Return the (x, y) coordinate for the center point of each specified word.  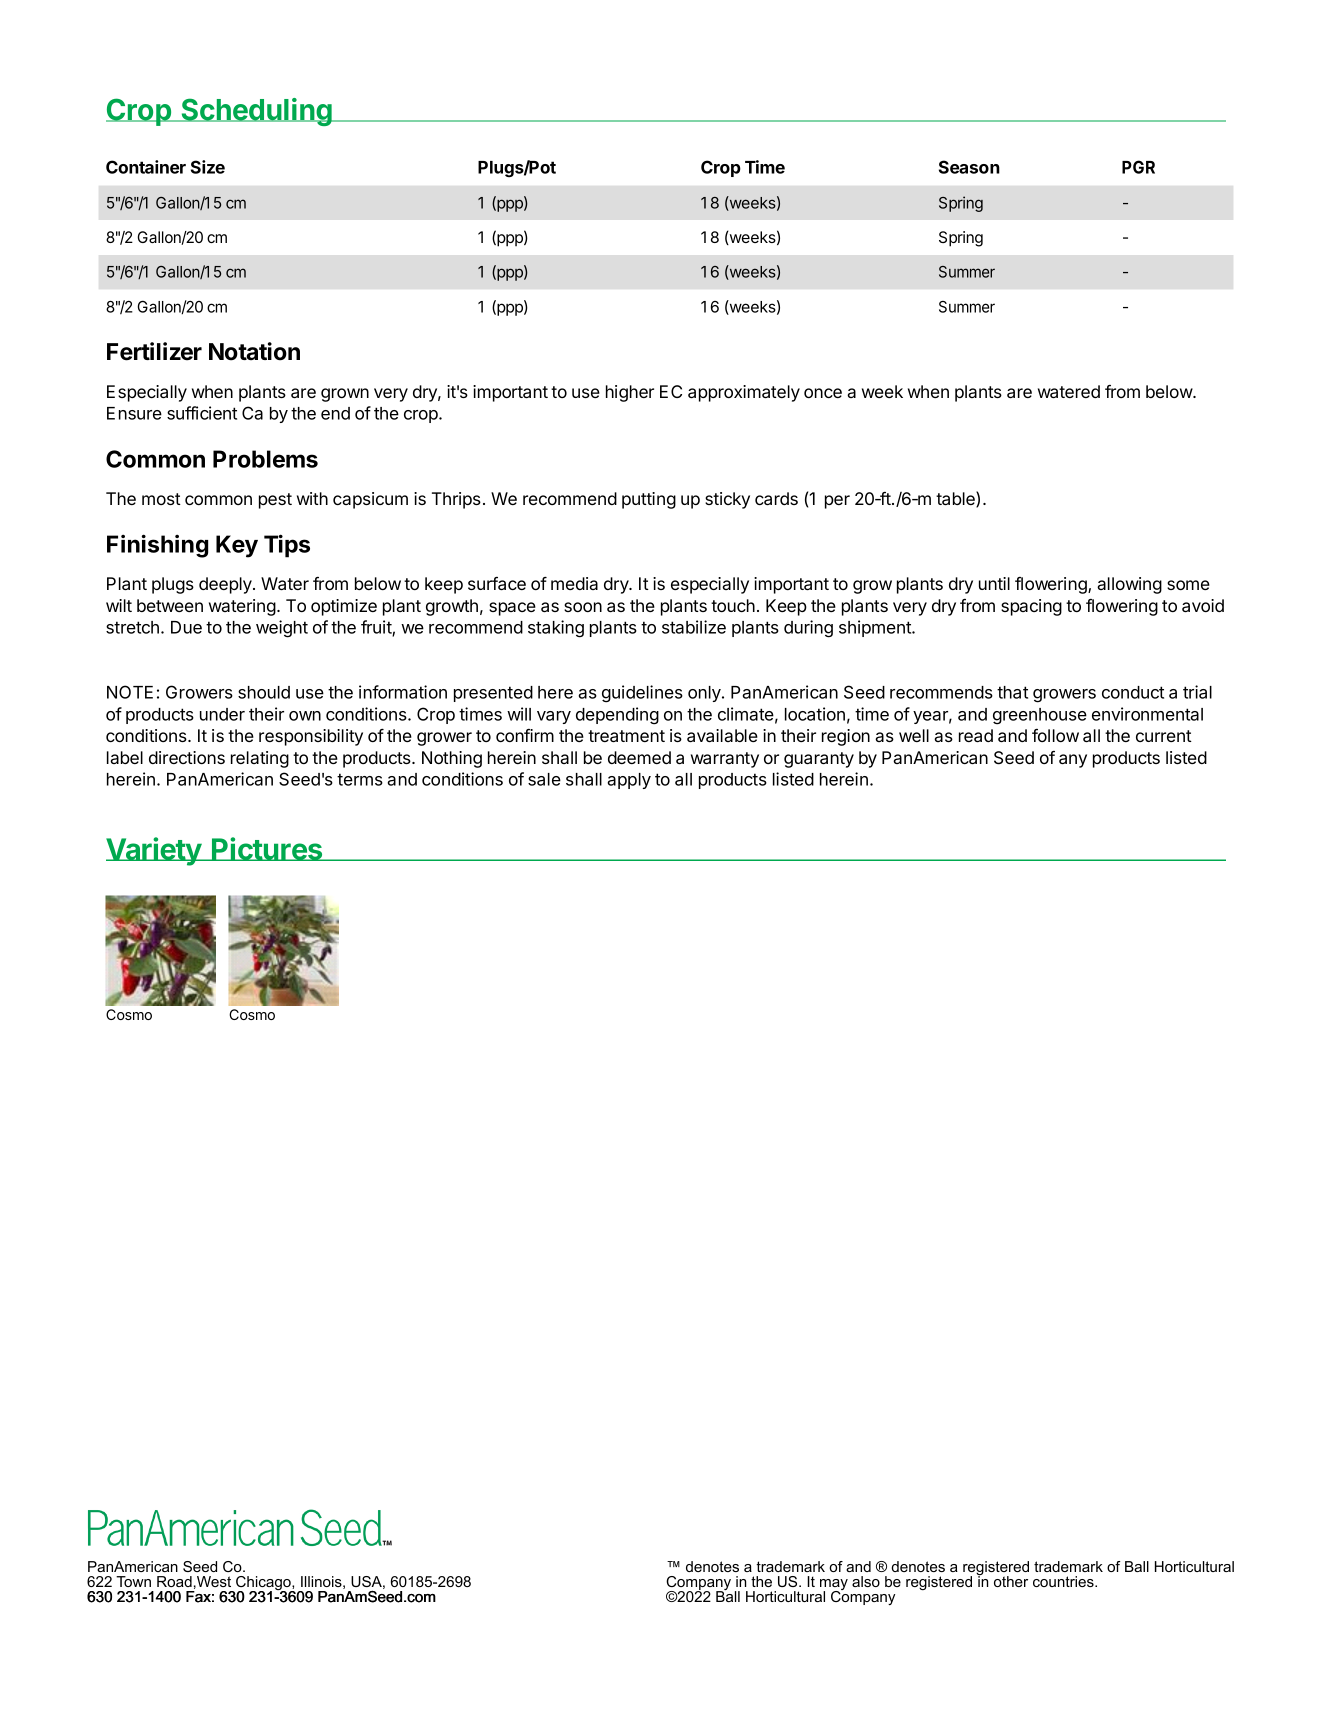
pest (275, 501)
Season (969, 167)
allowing (1129, 585)
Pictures (267, 849)
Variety (154, 851)
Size (208, 167)
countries (1064, 1581)
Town (133, 1581)
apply (629, 781)
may (834, 1586)
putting (649, 500)
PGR (1138, 167)
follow (1055, 735)
